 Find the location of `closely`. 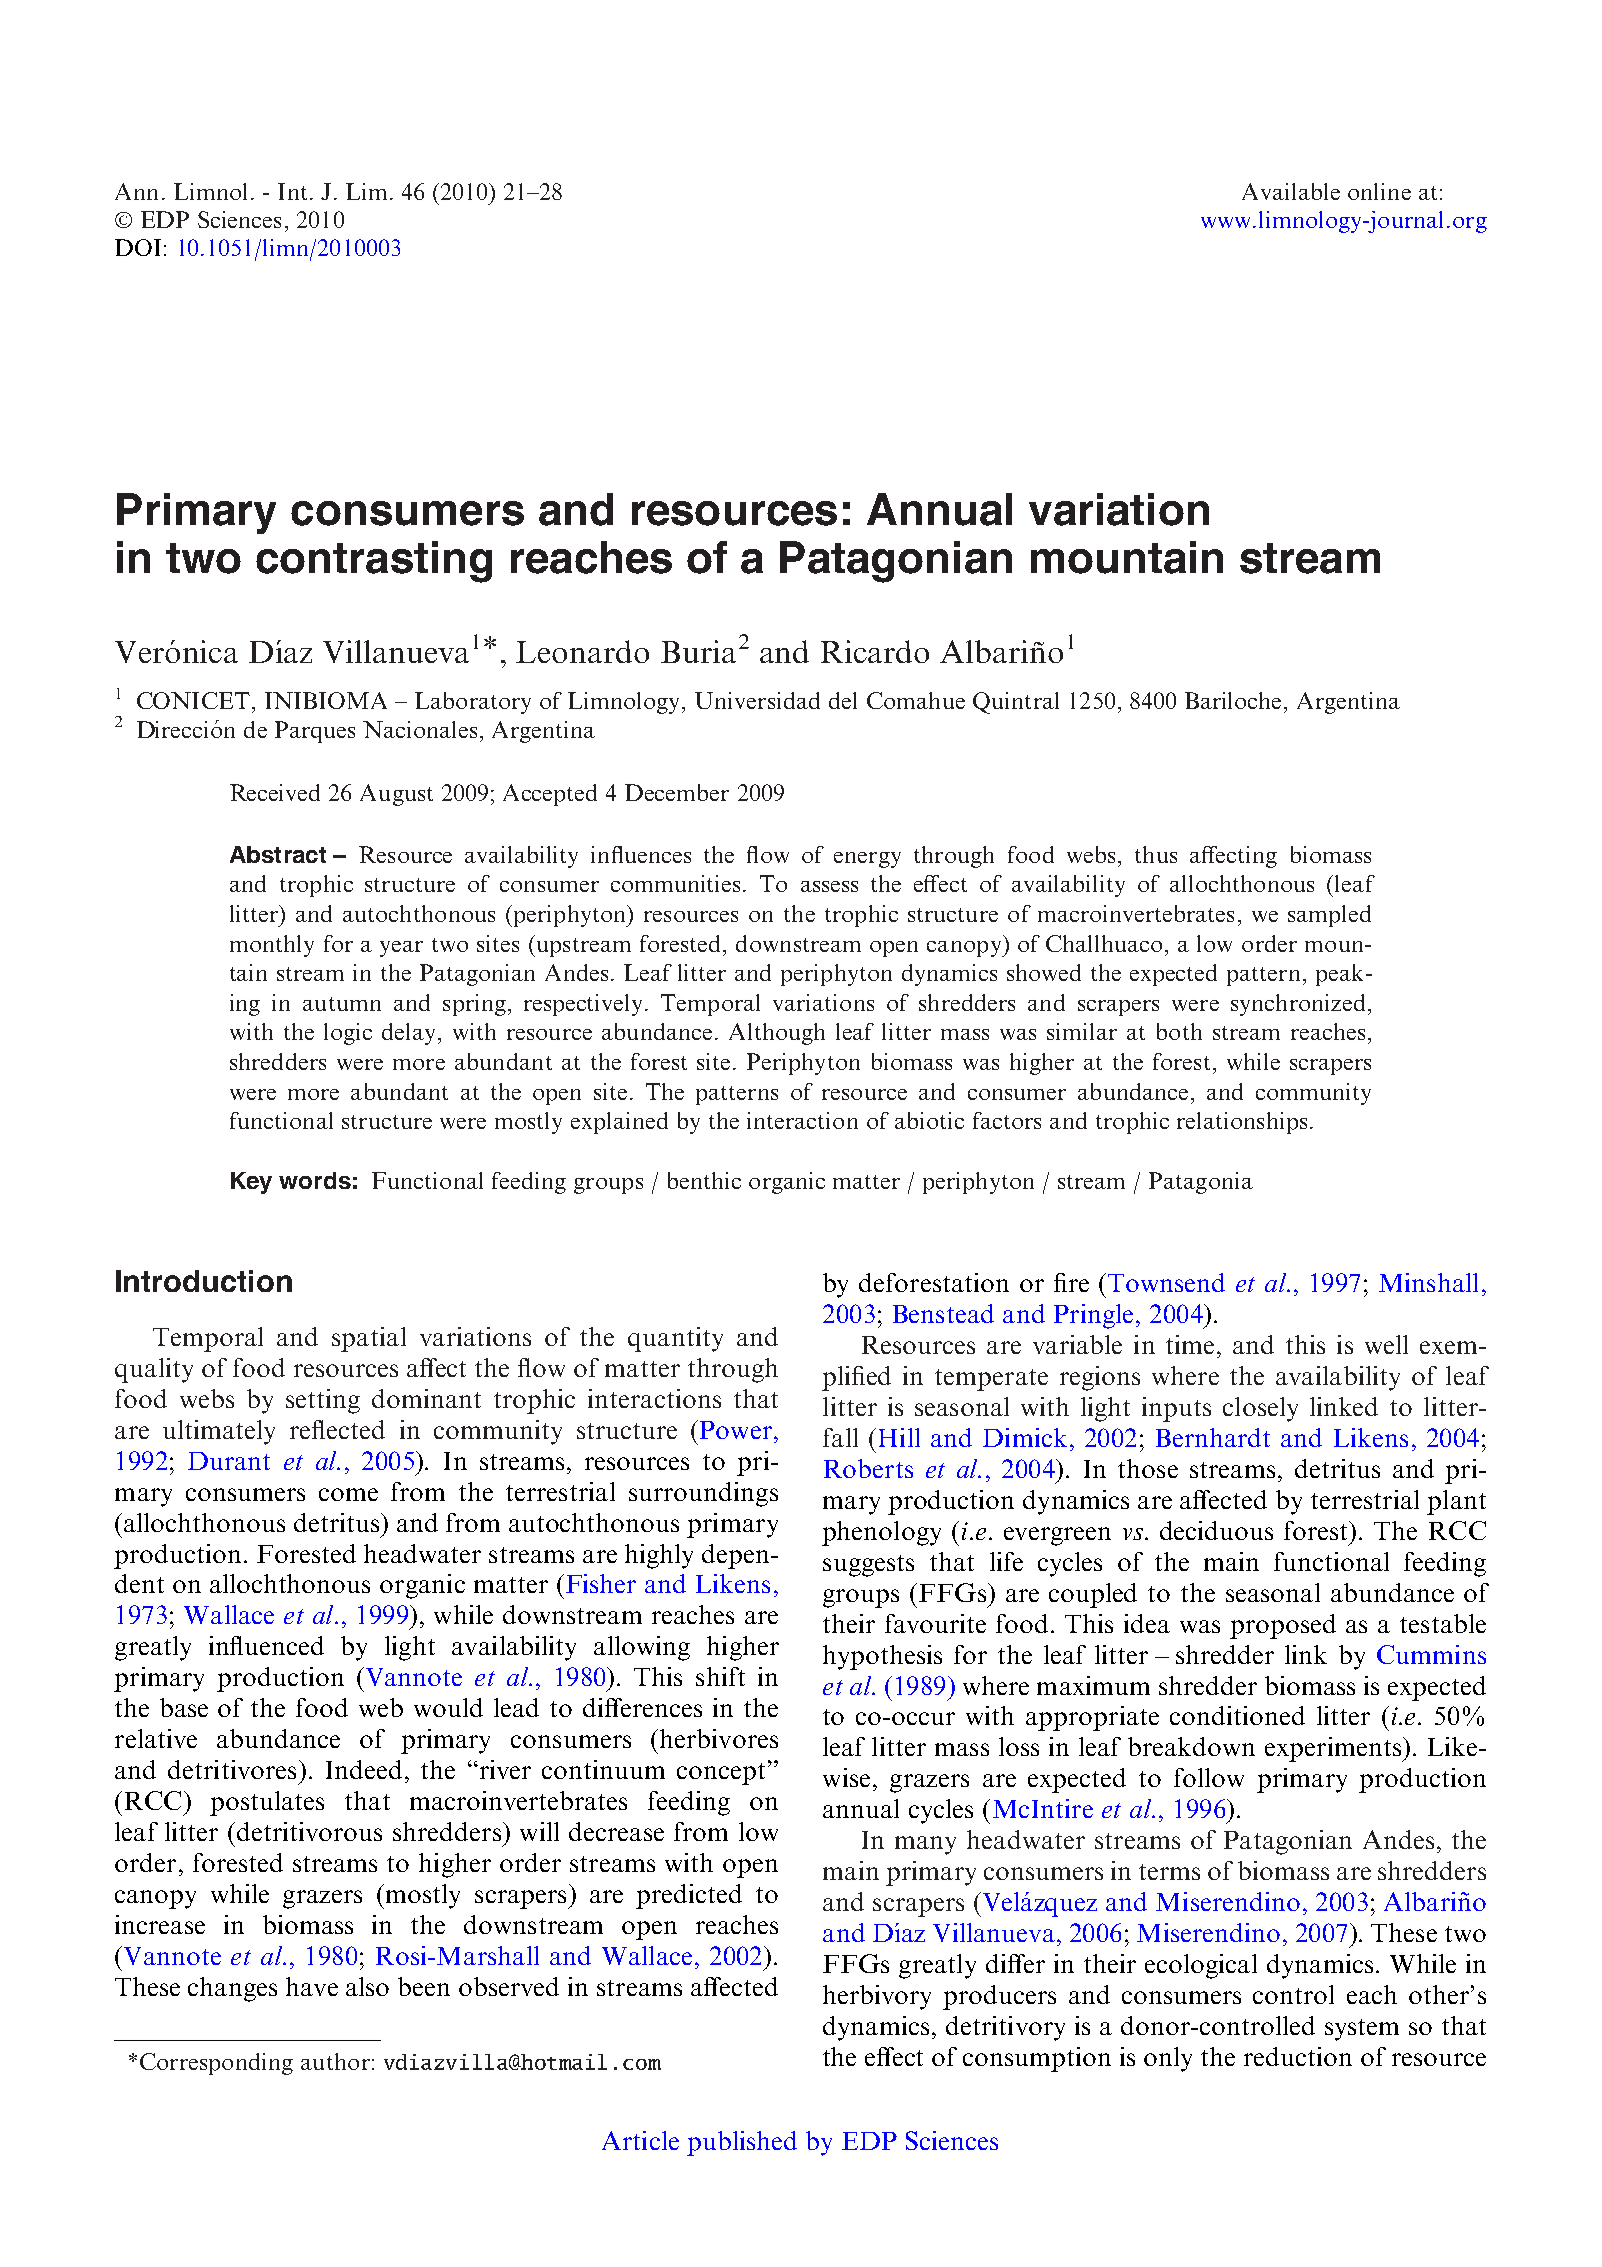

closely is located at coordinates (1260, 1409).
